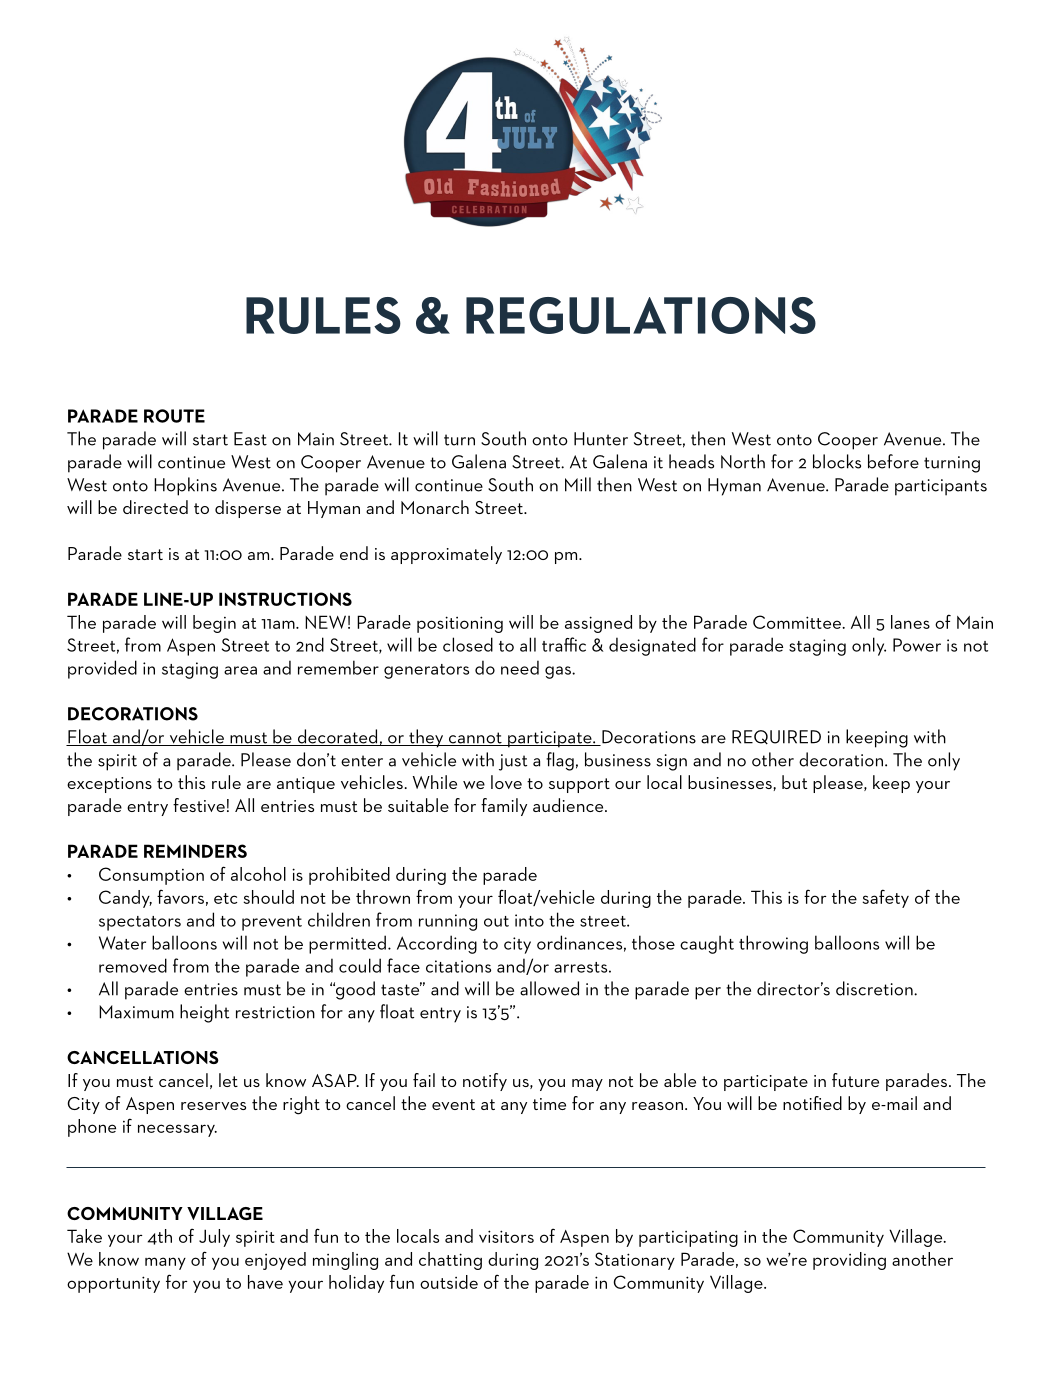  Describe the element at coordinates (195, 851) in the screenshot. I see `REMINDERS` at that location.
